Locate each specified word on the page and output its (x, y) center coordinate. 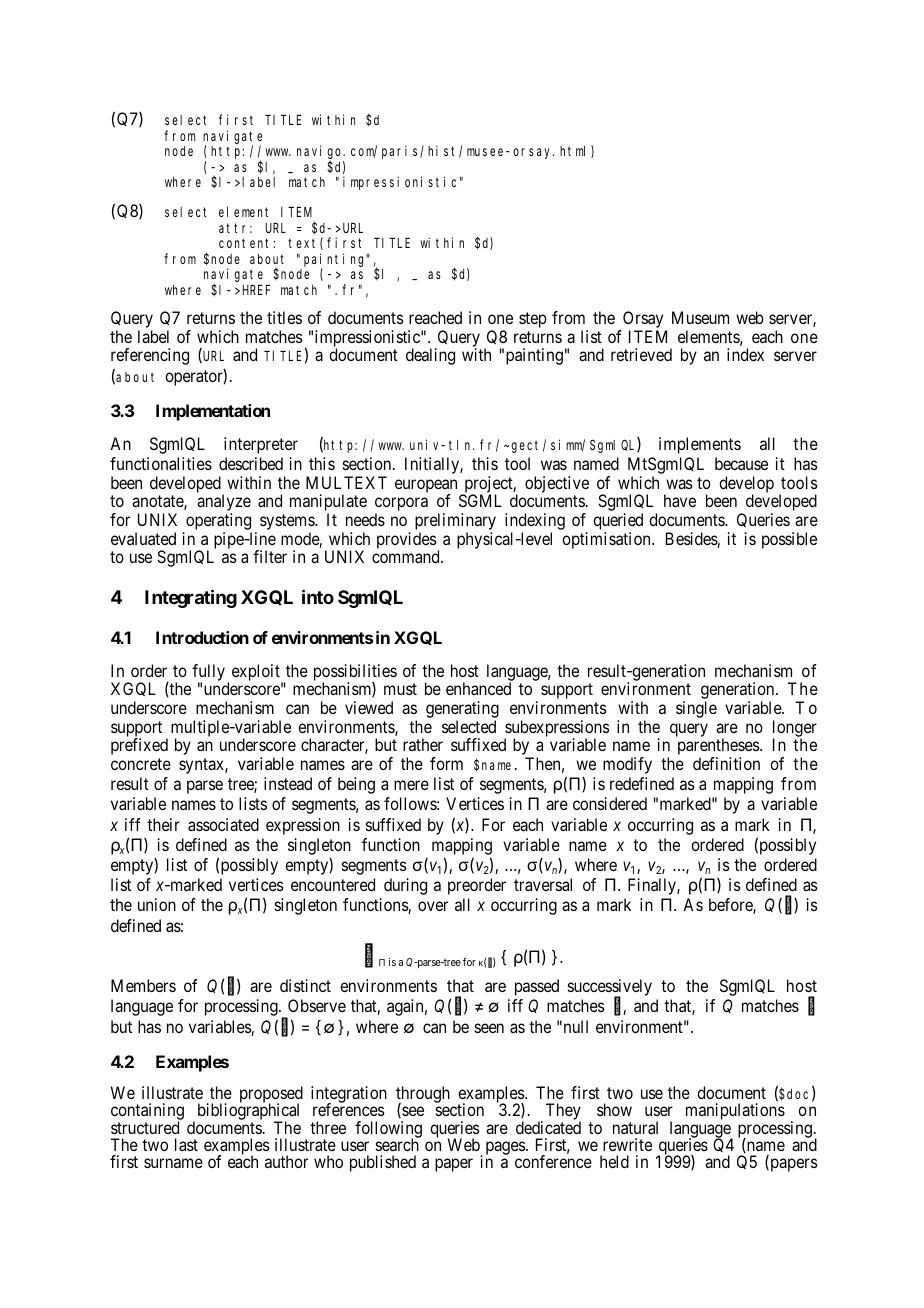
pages (506, 1148)
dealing (430, 356)
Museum (700, 317)
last (186, 1144)
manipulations (735, 1111)
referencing (150, 356)
